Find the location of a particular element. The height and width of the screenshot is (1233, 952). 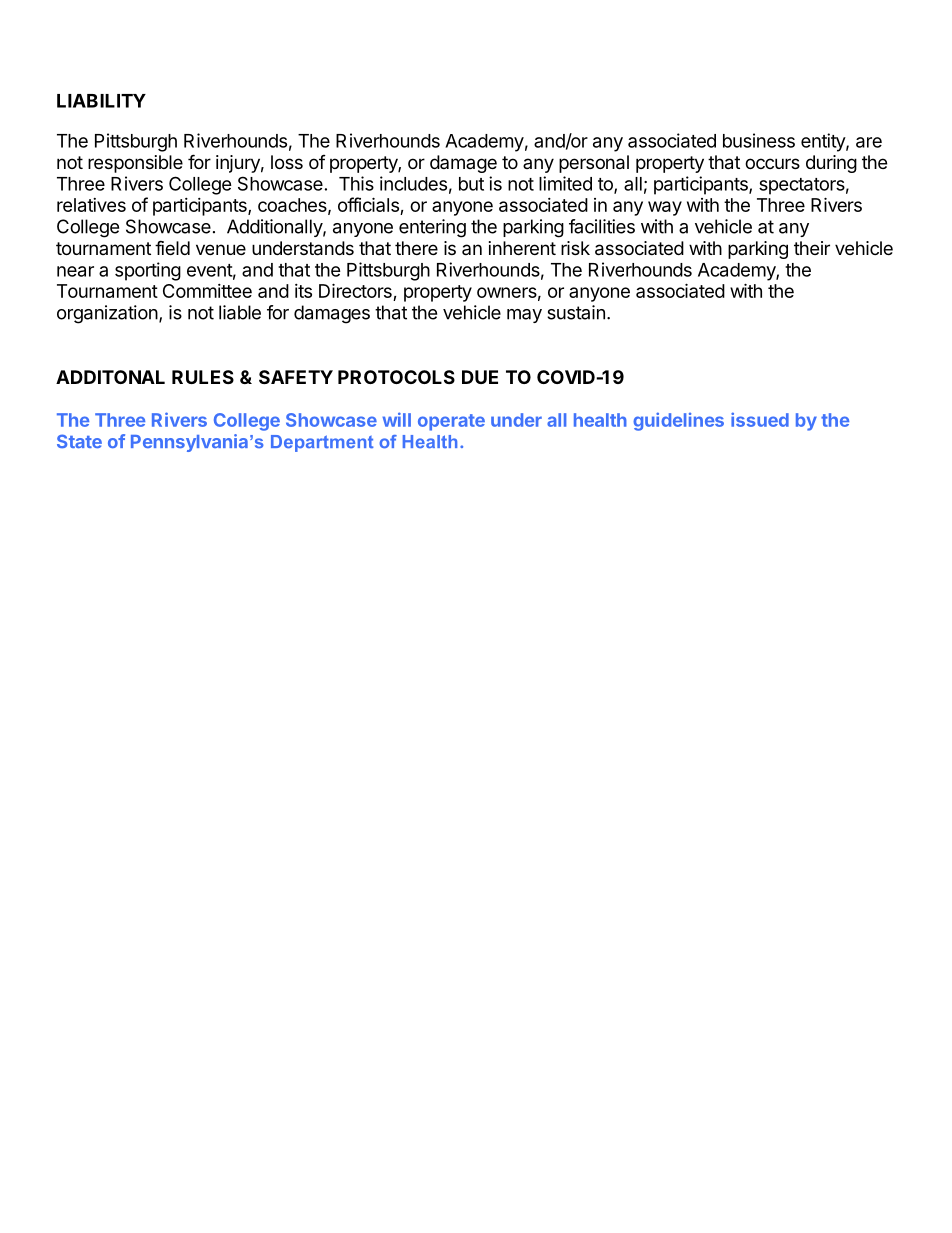

occurs is located at coordinates (772, 163).
